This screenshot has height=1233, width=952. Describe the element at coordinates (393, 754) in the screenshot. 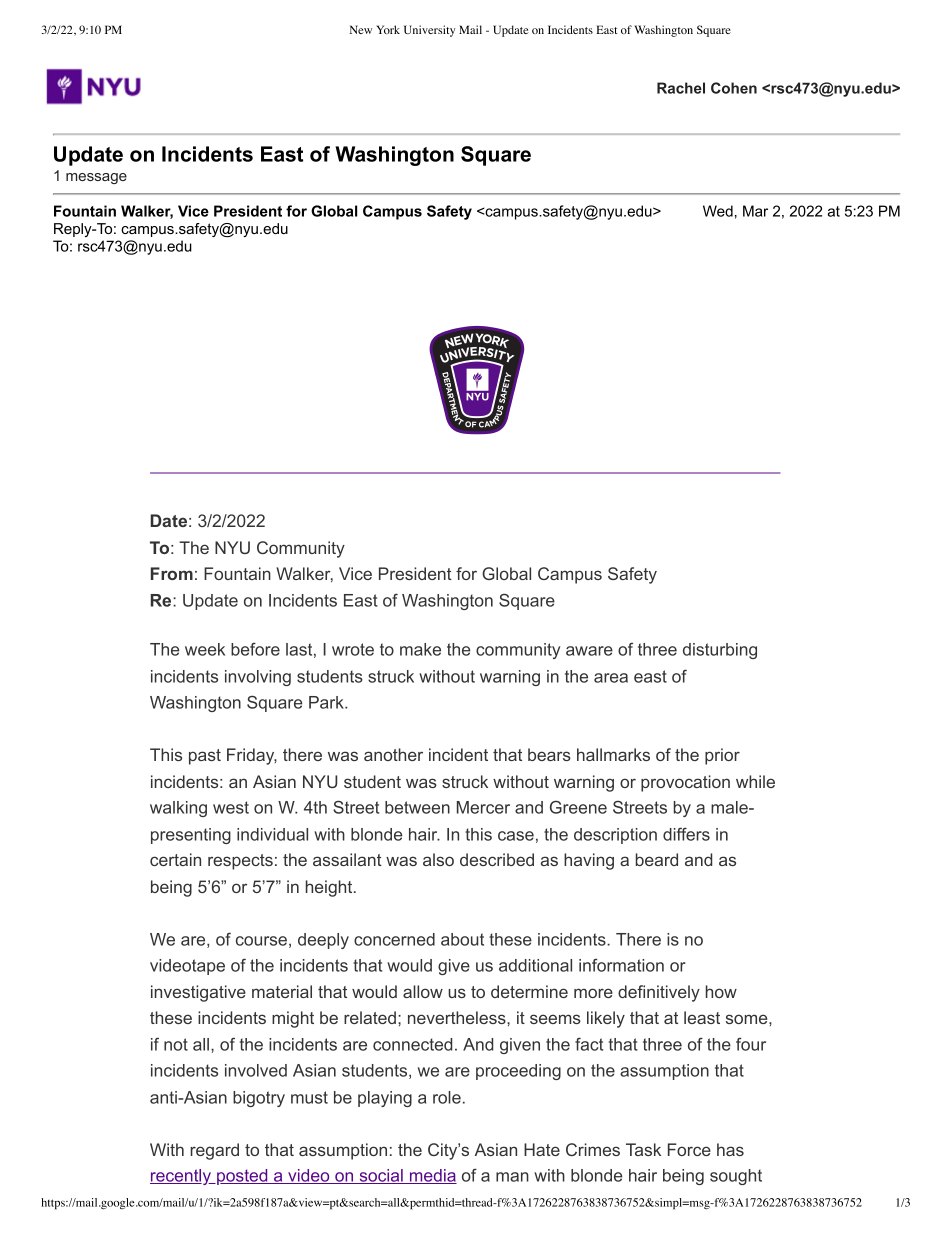

I see `another` at that location.
